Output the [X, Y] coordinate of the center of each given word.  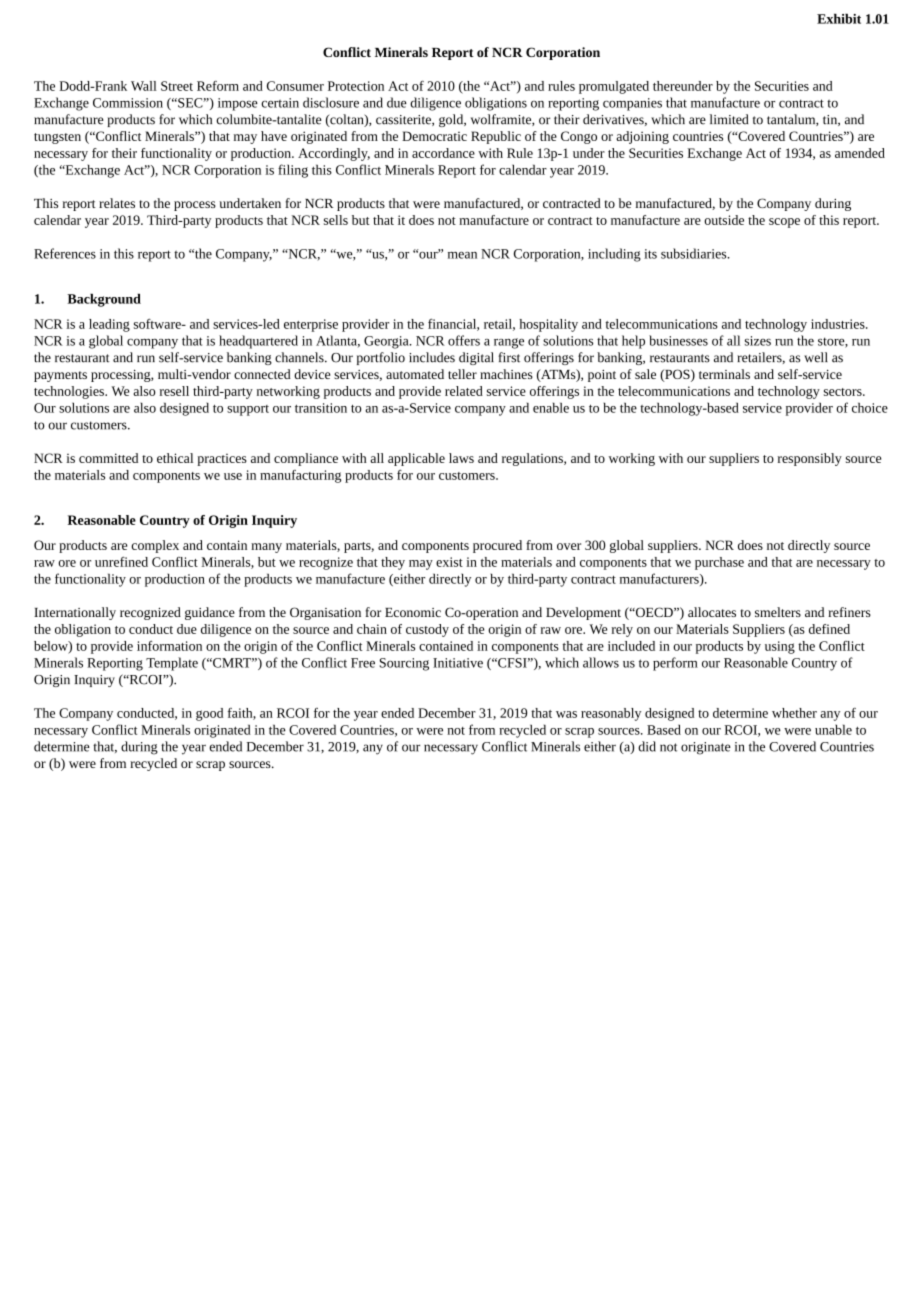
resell [174, 391]
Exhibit [839, 18]
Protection [356, 86]
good [209, 714]
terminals [724, 374]
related [464, 391]
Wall [144, 86]
